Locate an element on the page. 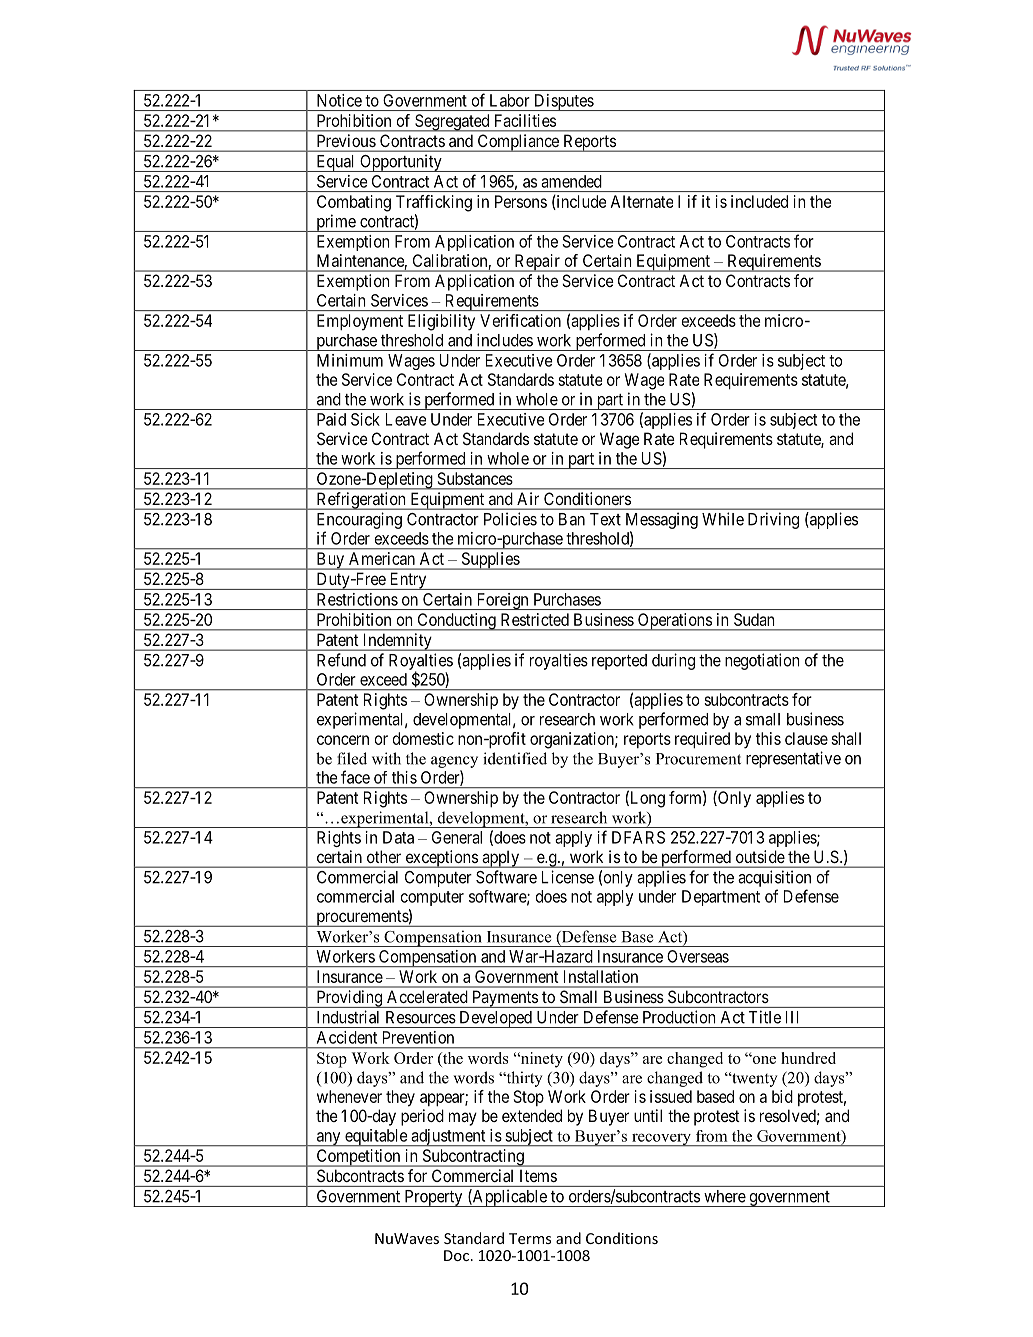  III is located at coordinates (792, 1017).
